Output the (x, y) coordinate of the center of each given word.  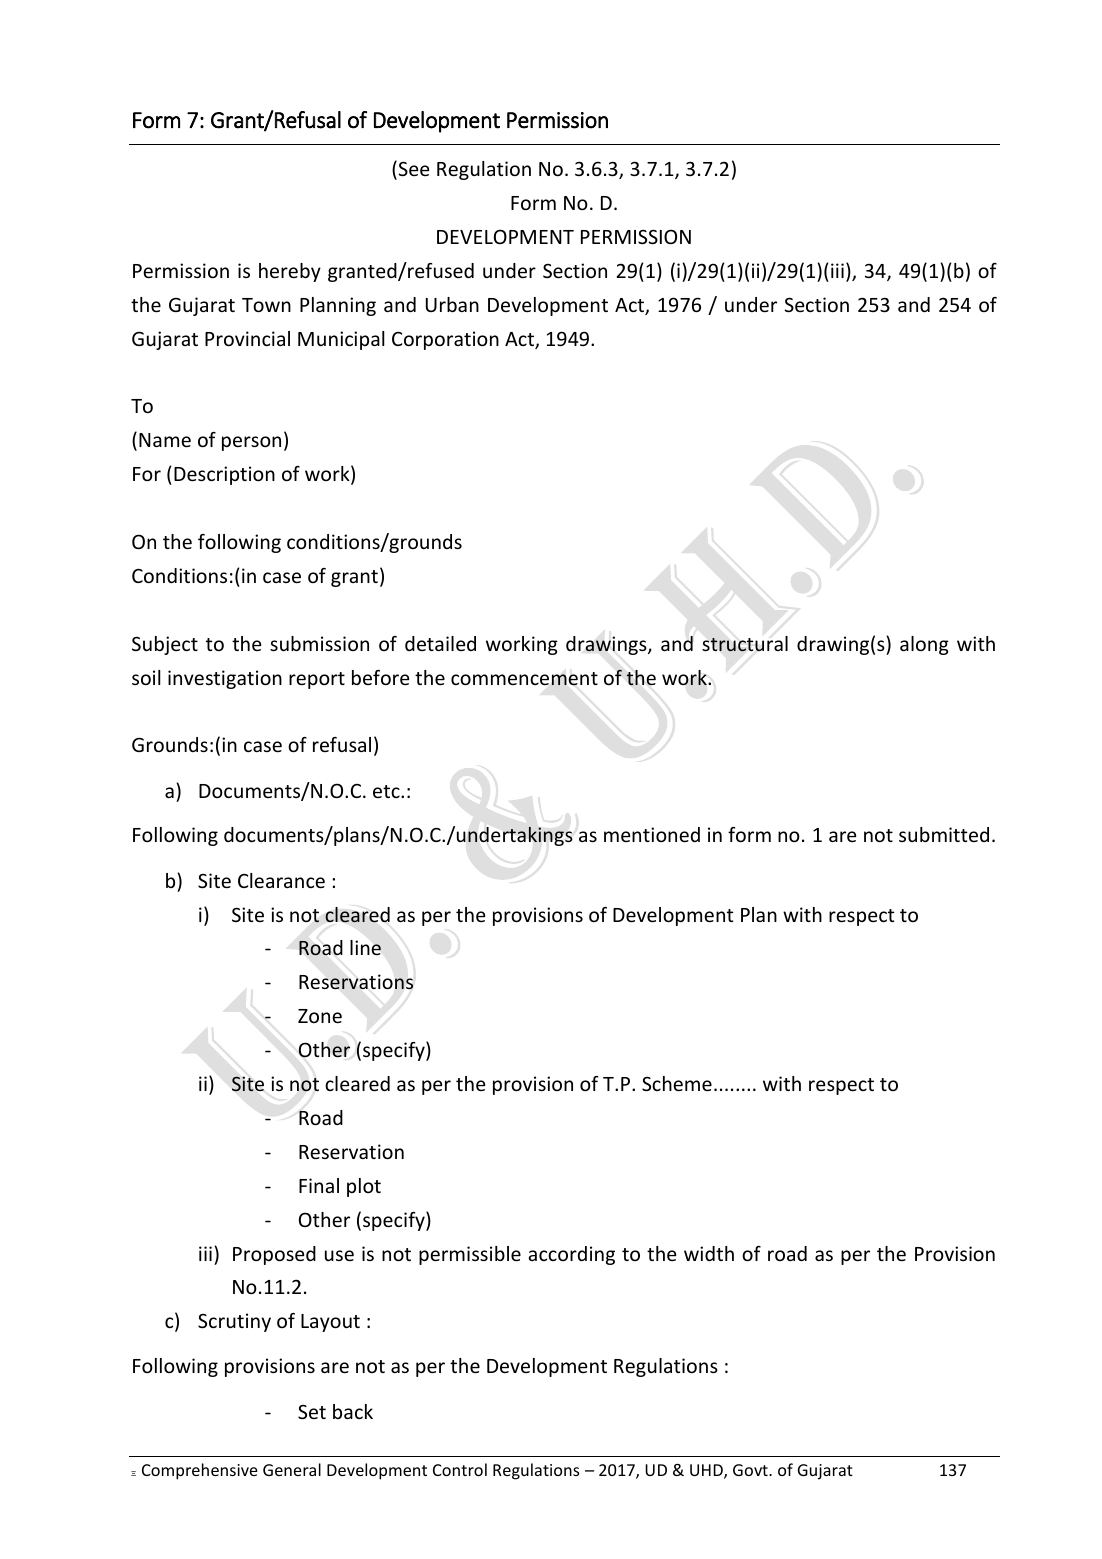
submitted (944, 834)
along (924, 645)
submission (319, 643)
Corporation (445, 340)
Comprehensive (200, 1471)
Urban (452, 304)
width (709, 1253)
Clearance (281, 880)
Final (319, 1185)
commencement (524, 679)
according (571, 1255)
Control (460, 1469)
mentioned (652, 834)
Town (266, 305)
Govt (751, 1470)
